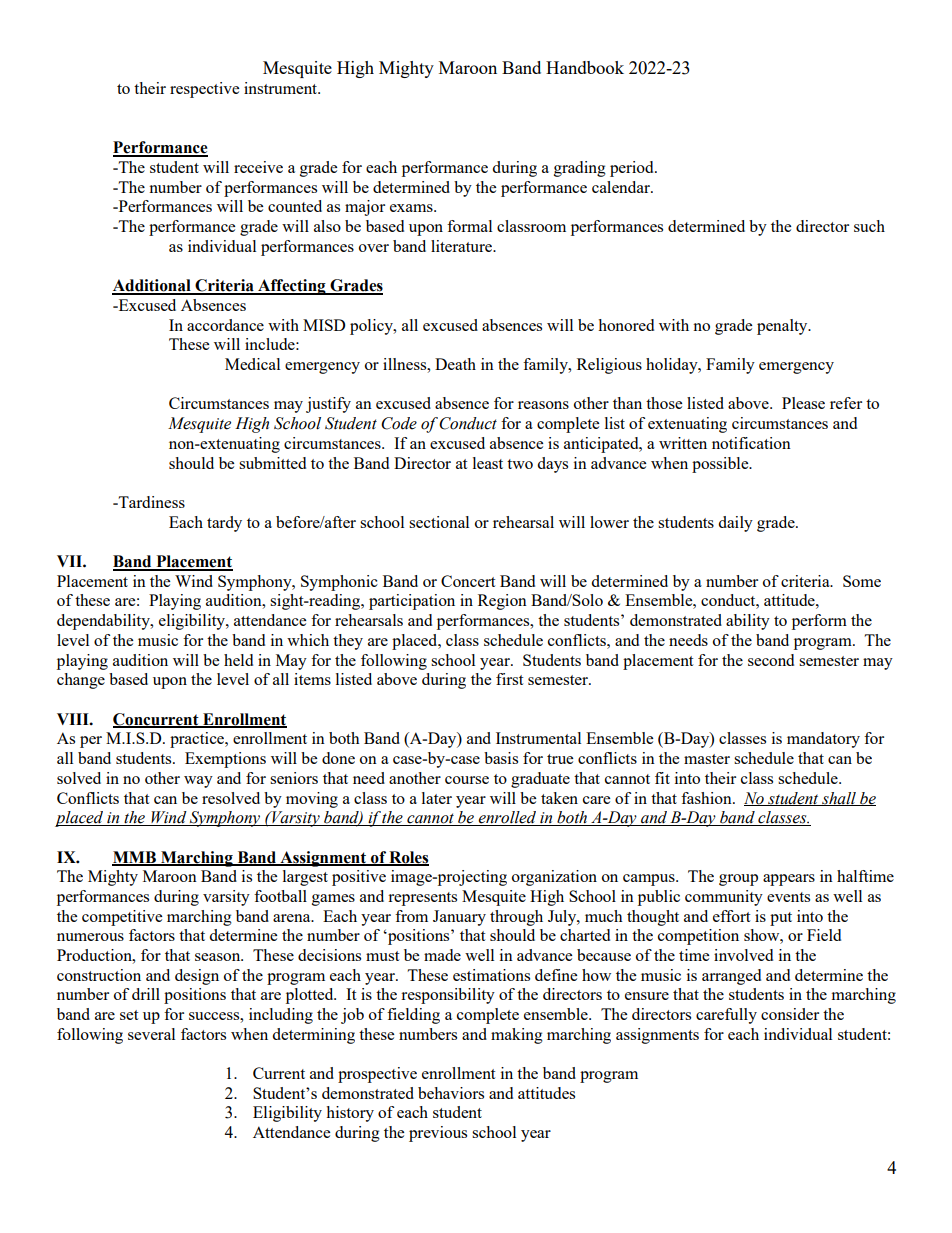 This image has width=952, height=1233. What do you see at coordinates (151, 1034) in the image?
I see `several` at bounding box center [151, 1034].
